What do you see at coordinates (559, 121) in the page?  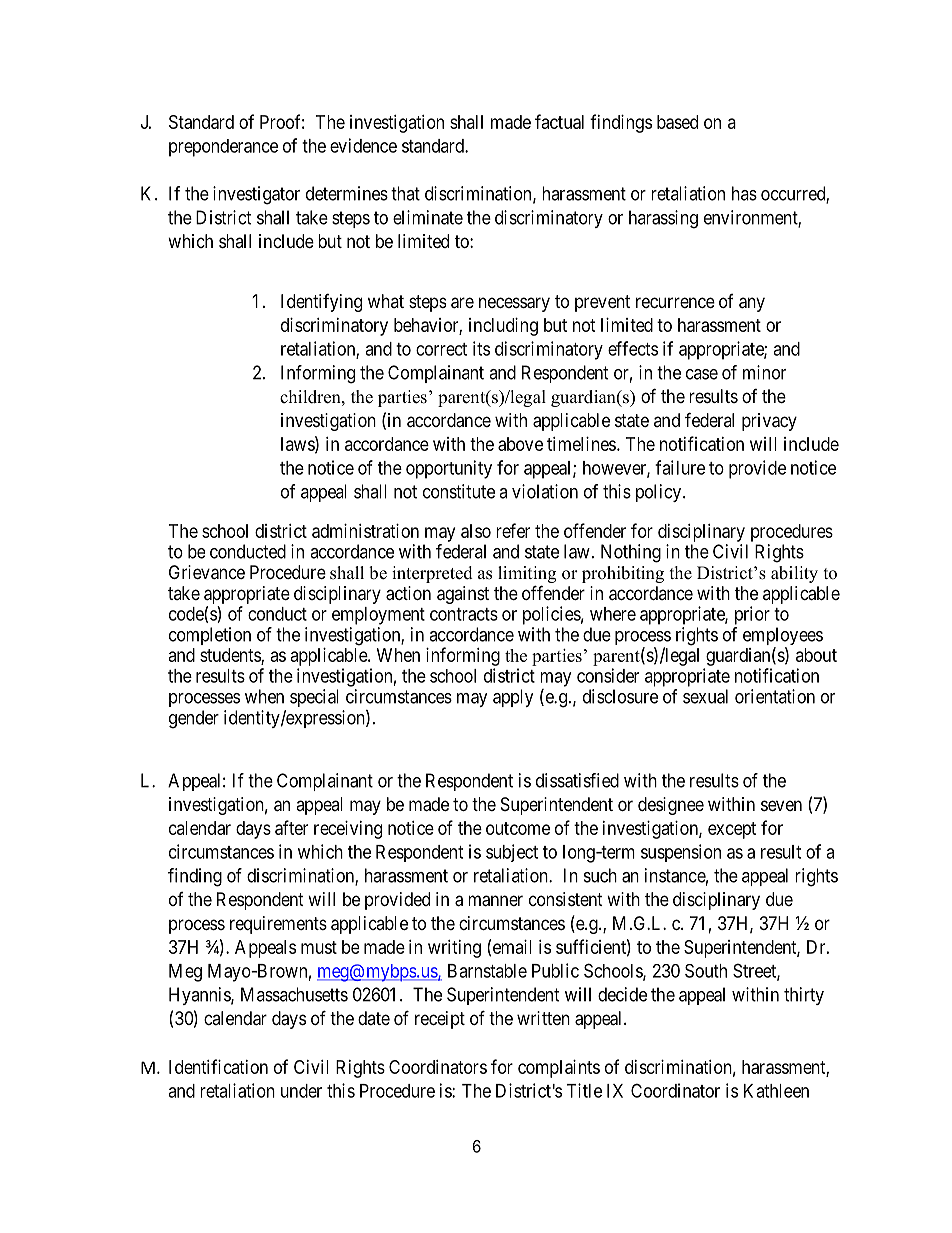 I see `factual` at bounding box center [559, 121].
